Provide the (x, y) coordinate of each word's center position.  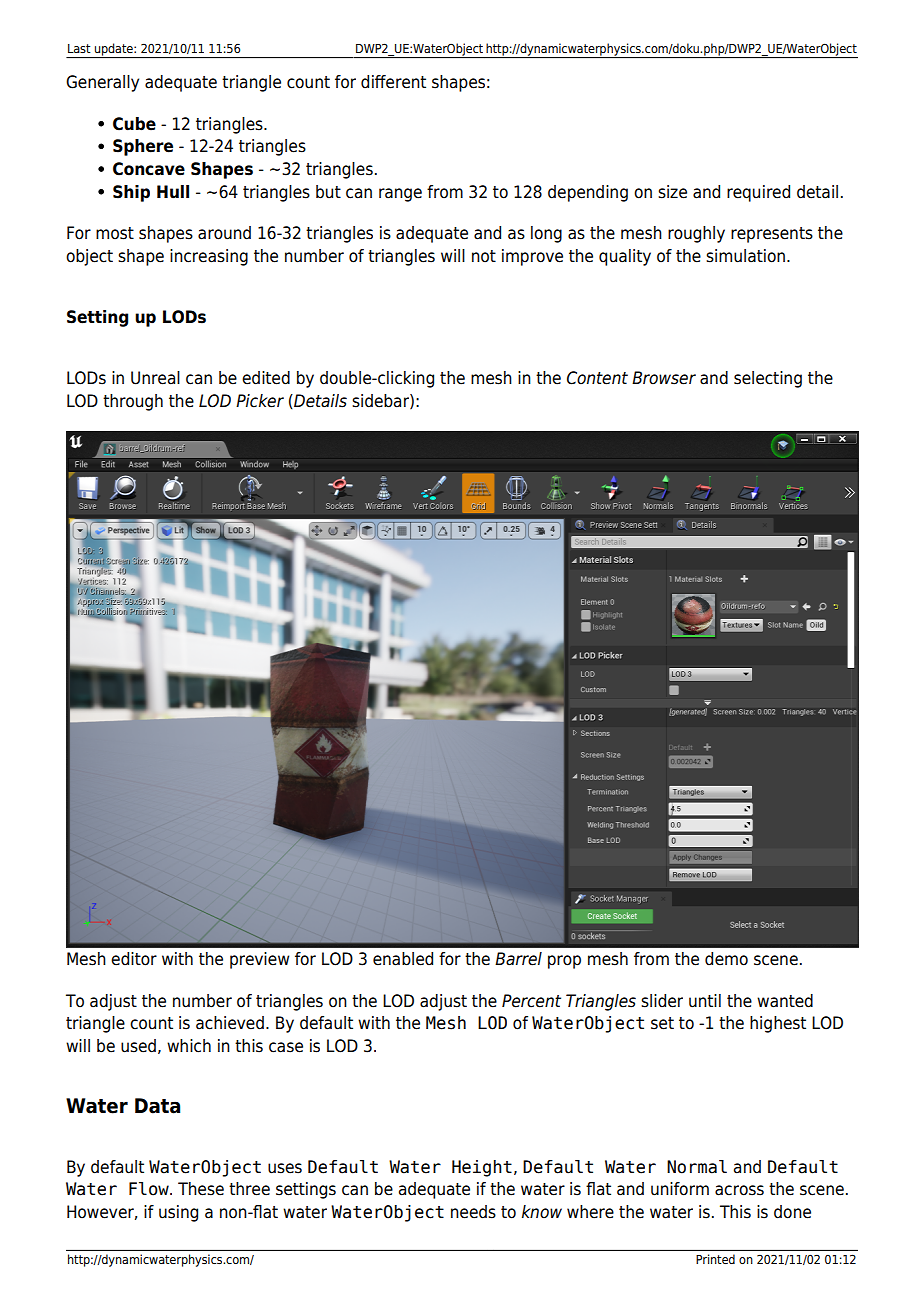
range (400, 195)
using (178, 1213)
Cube (134, 124)
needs (473, 1212)
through (133, 402)
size (672, 192)
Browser (664, 378)
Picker (260, 401)
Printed (715, 1259)
